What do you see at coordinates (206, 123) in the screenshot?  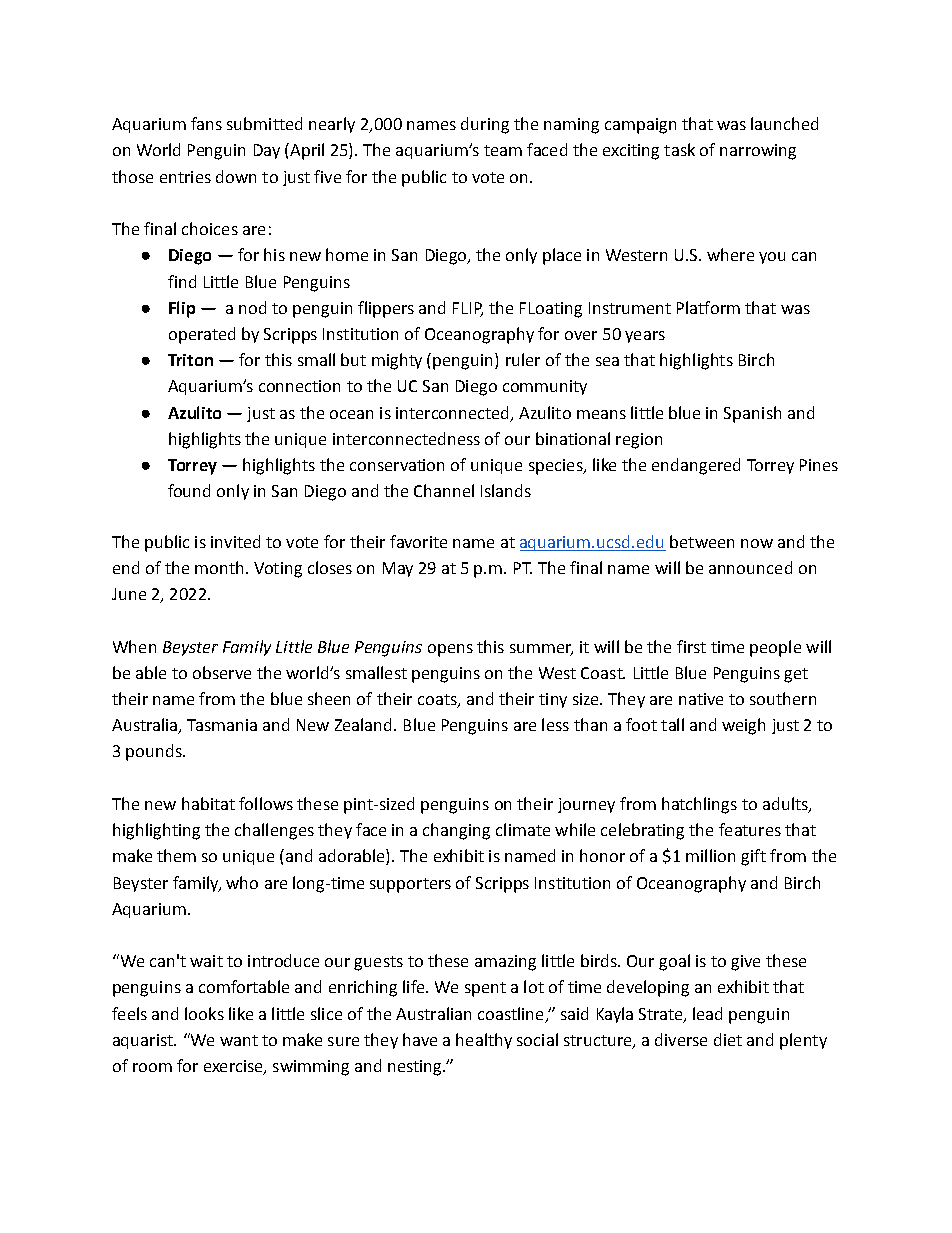 I see `fans` at bounding box center [206, 123].
